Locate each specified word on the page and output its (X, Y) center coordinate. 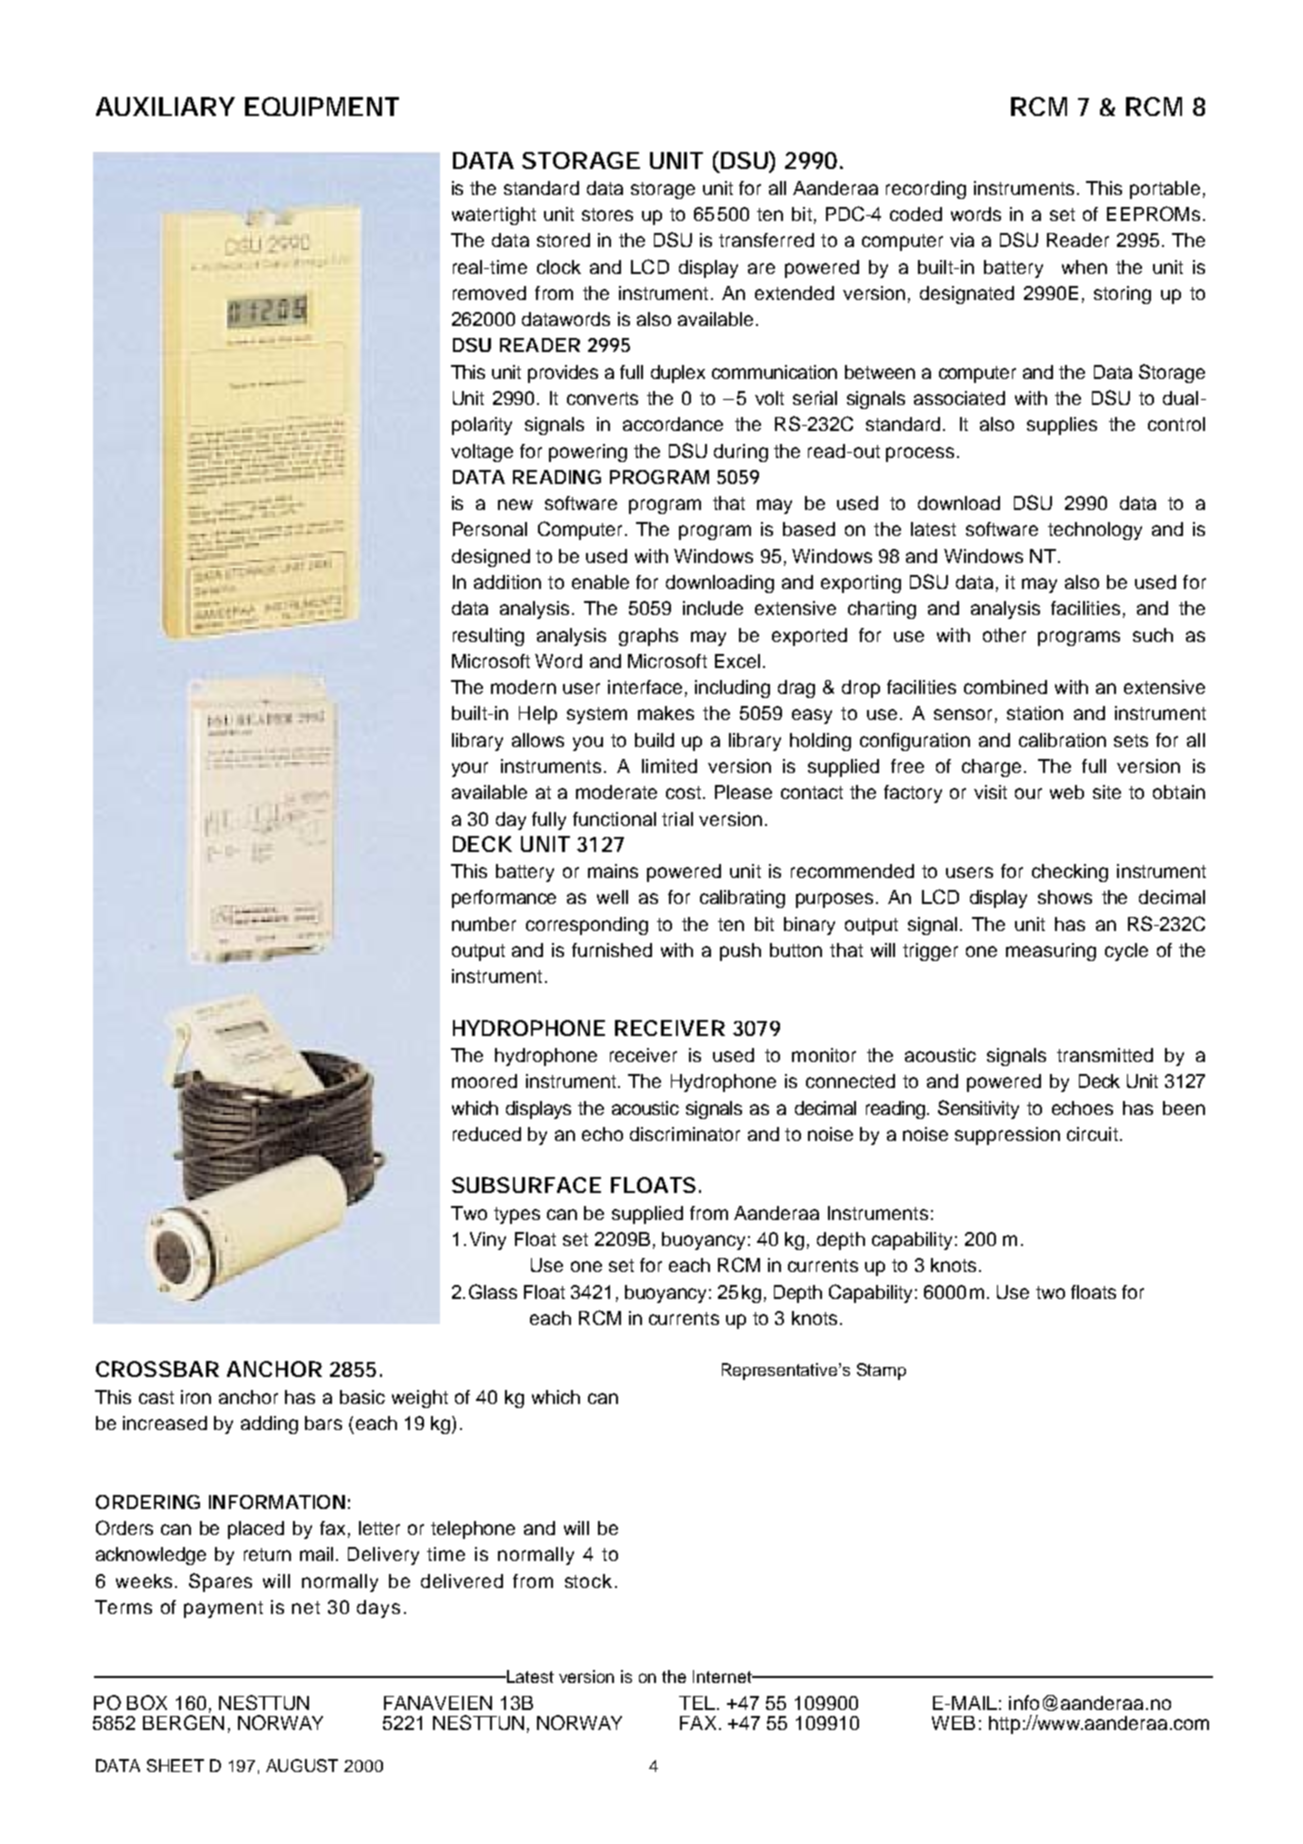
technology (1095, 531)
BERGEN (183, 1721)
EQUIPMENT (321, 106)
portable (1165, 190)
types (517, 1215)
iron (196, 1397)
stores (607, 214)
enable (600, 582)
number (484, 924)
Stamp (881, 1371)
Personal (490, 529)
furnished (612, 950)
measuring (1051, 952)
